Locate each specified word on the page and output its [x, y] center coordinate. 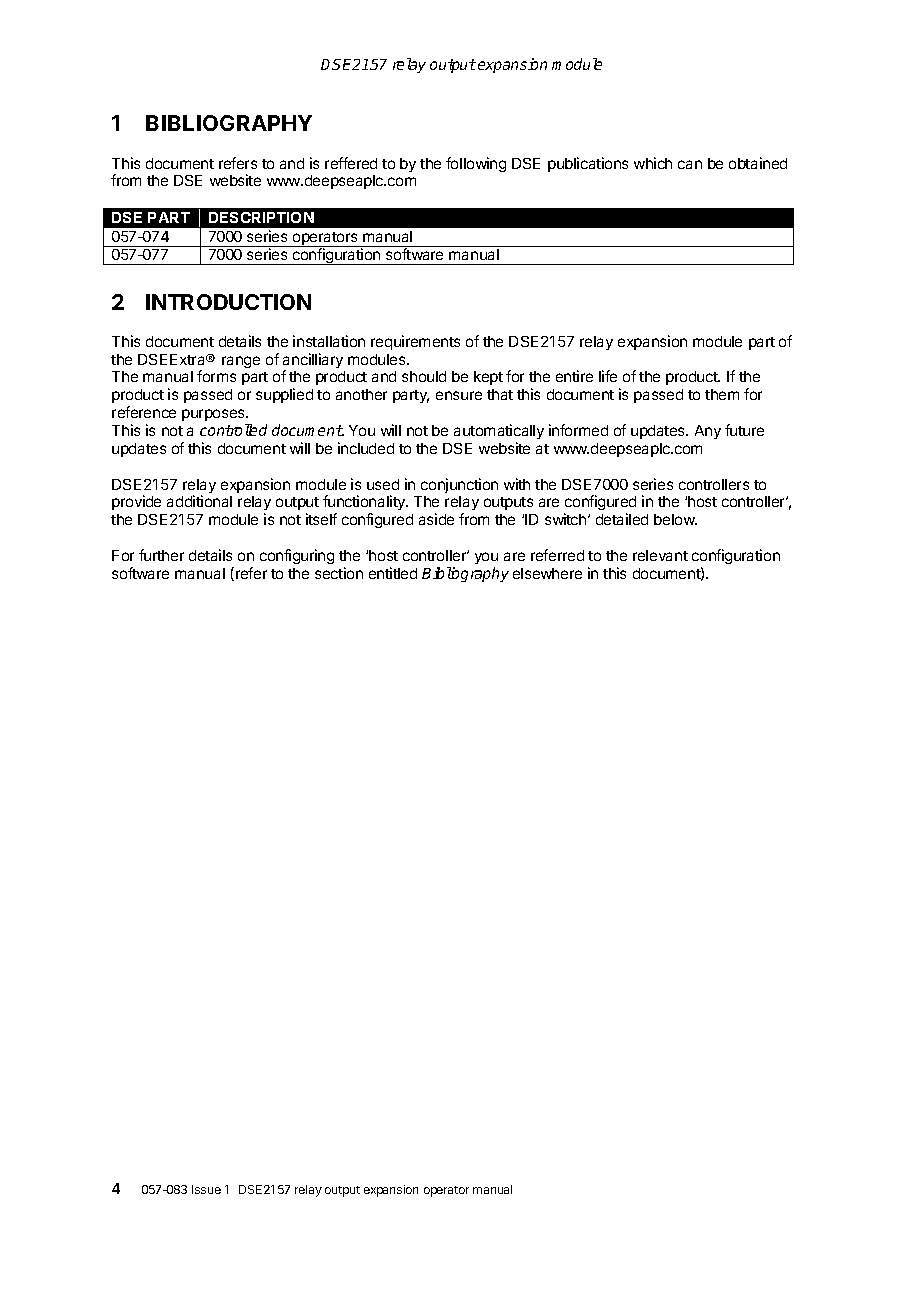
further [161, 555]
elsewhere [547, 573]
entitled [393, 573]
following [476, 164]
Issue [206, 1189]
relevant [660, 555]
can [690, 164]
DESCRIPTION [261, 217]
